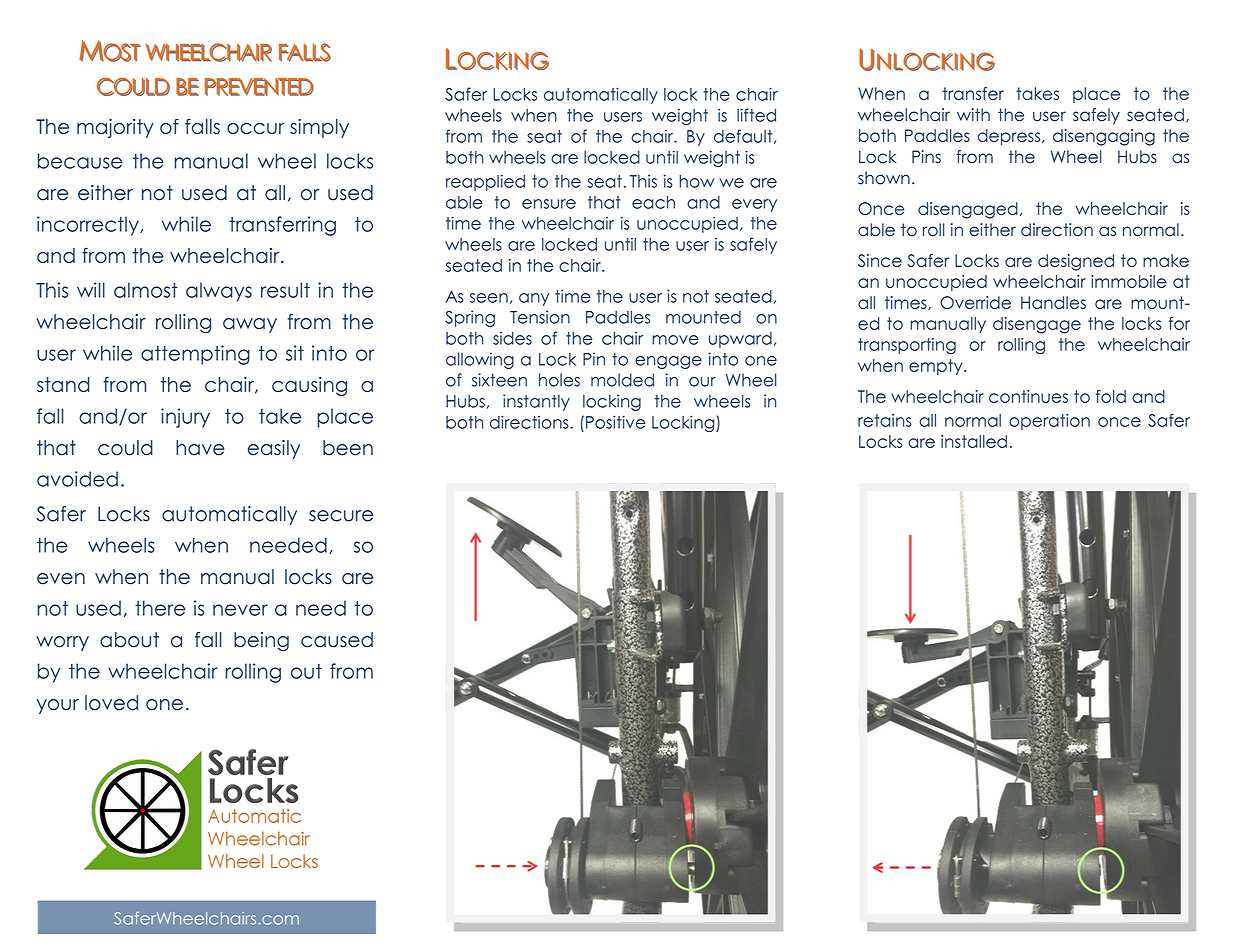  What do you see at coordinates (341, 516) in the page?
I see `secure` at bounding box center [341, 516].
